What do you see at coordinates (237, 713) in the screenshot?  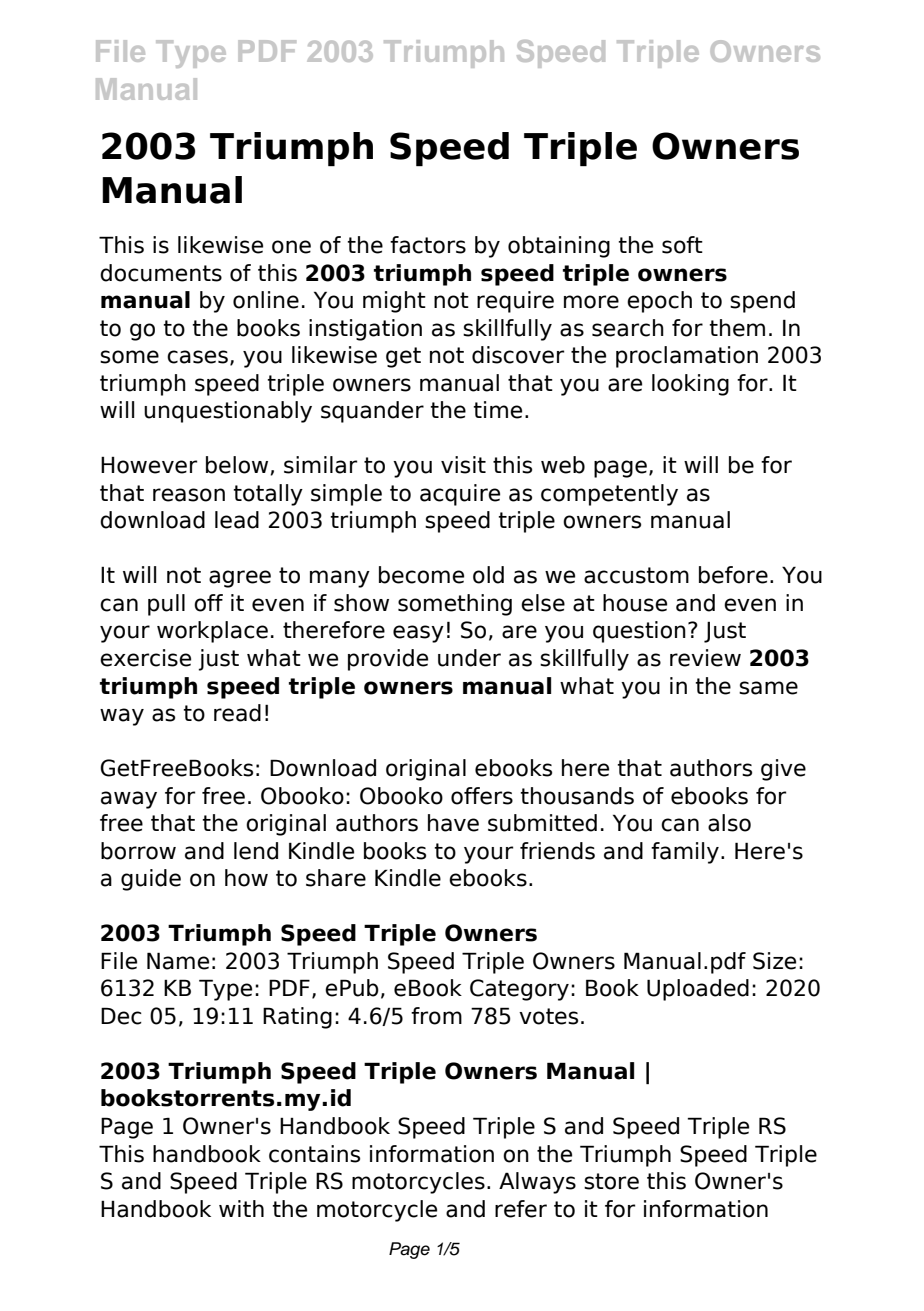 I see `read` at bounding box center [237, 713].
